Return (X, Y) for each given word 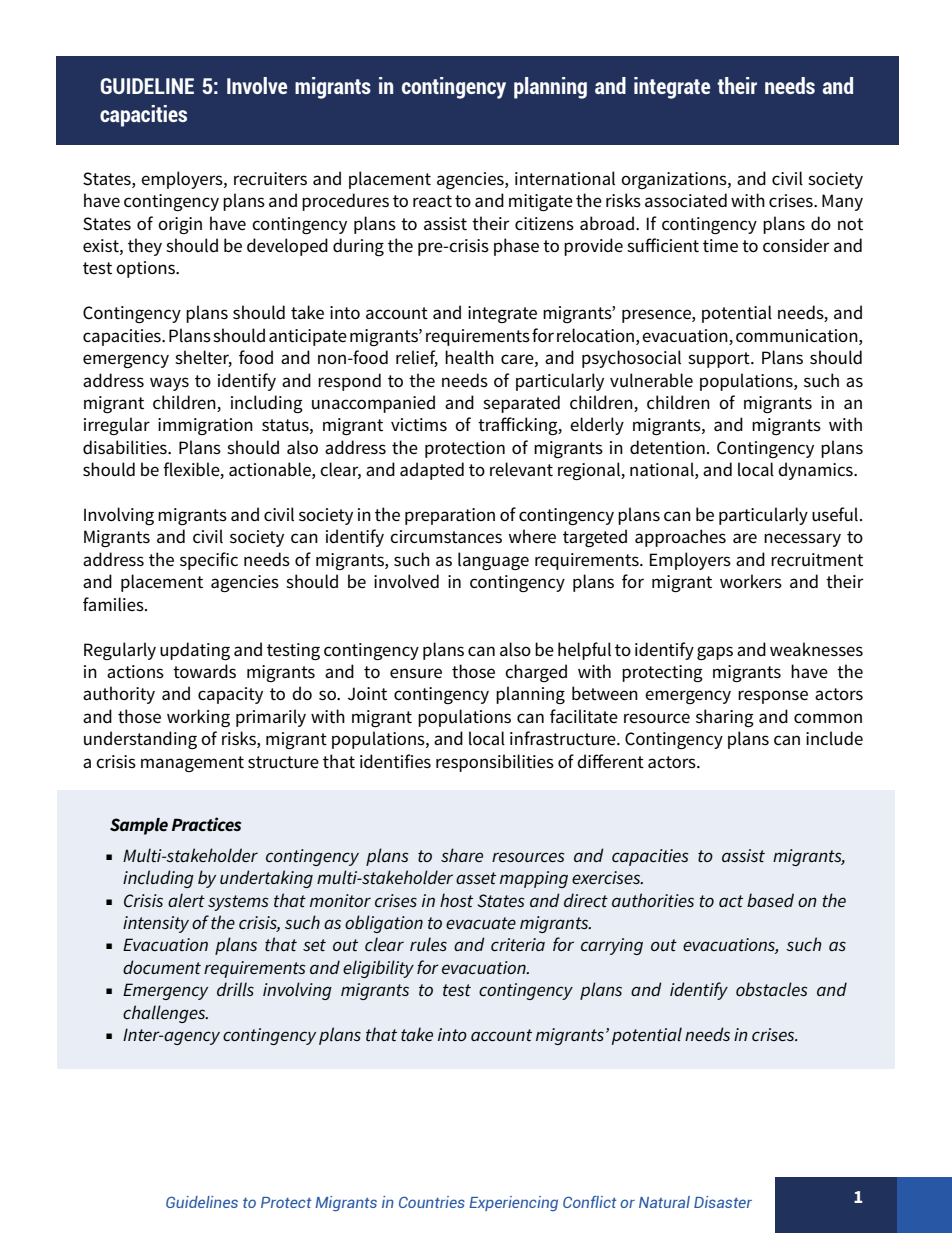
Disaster (723, 1202)
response (773, 697)
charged (536, 673)
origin (180, 225)
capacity (230, 695)
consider (796, 245)
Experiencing (513, 1203)
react (432, 201)
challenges (165, 1014)
